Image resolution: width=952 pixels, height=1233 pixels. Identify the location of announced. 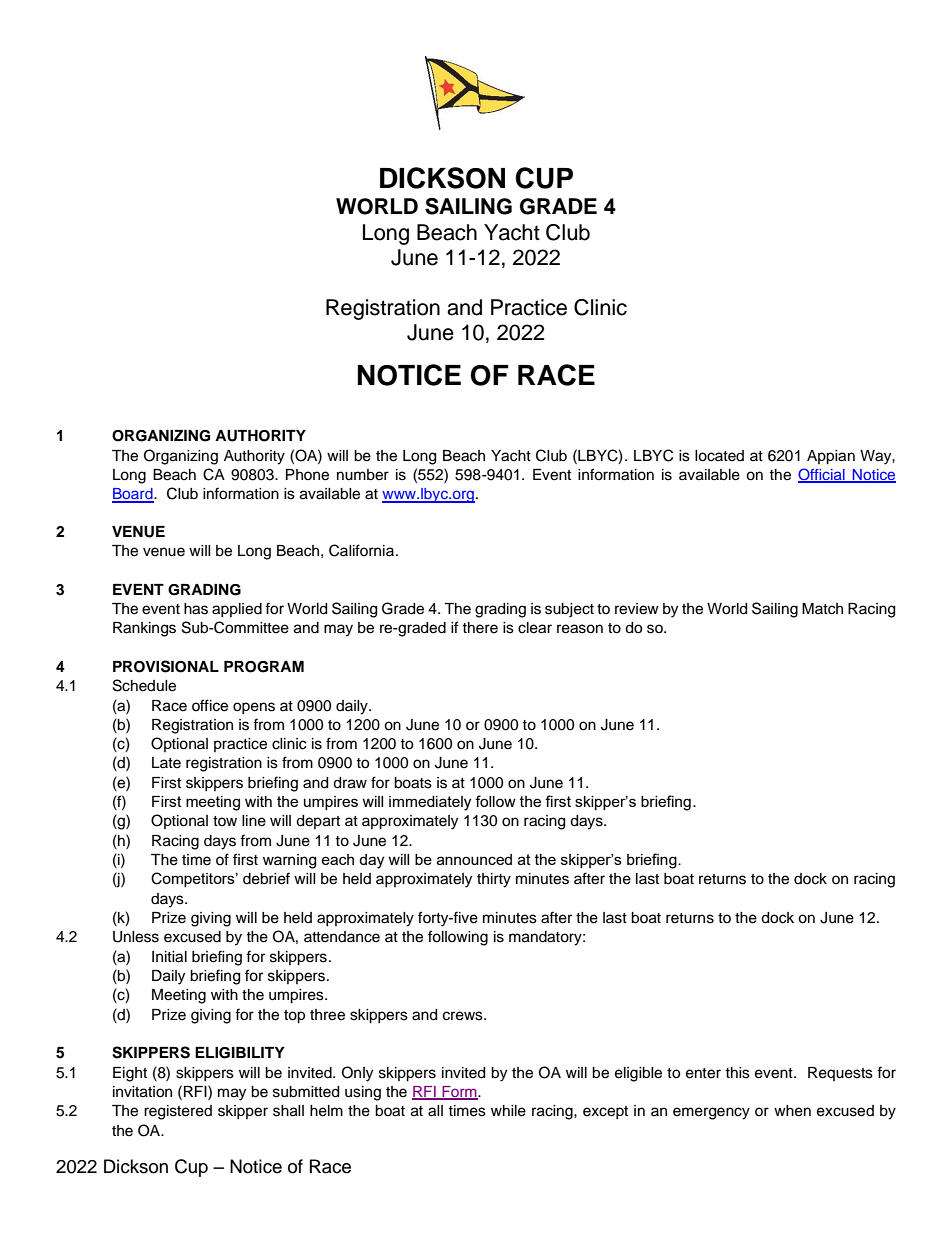
(474, 859).
